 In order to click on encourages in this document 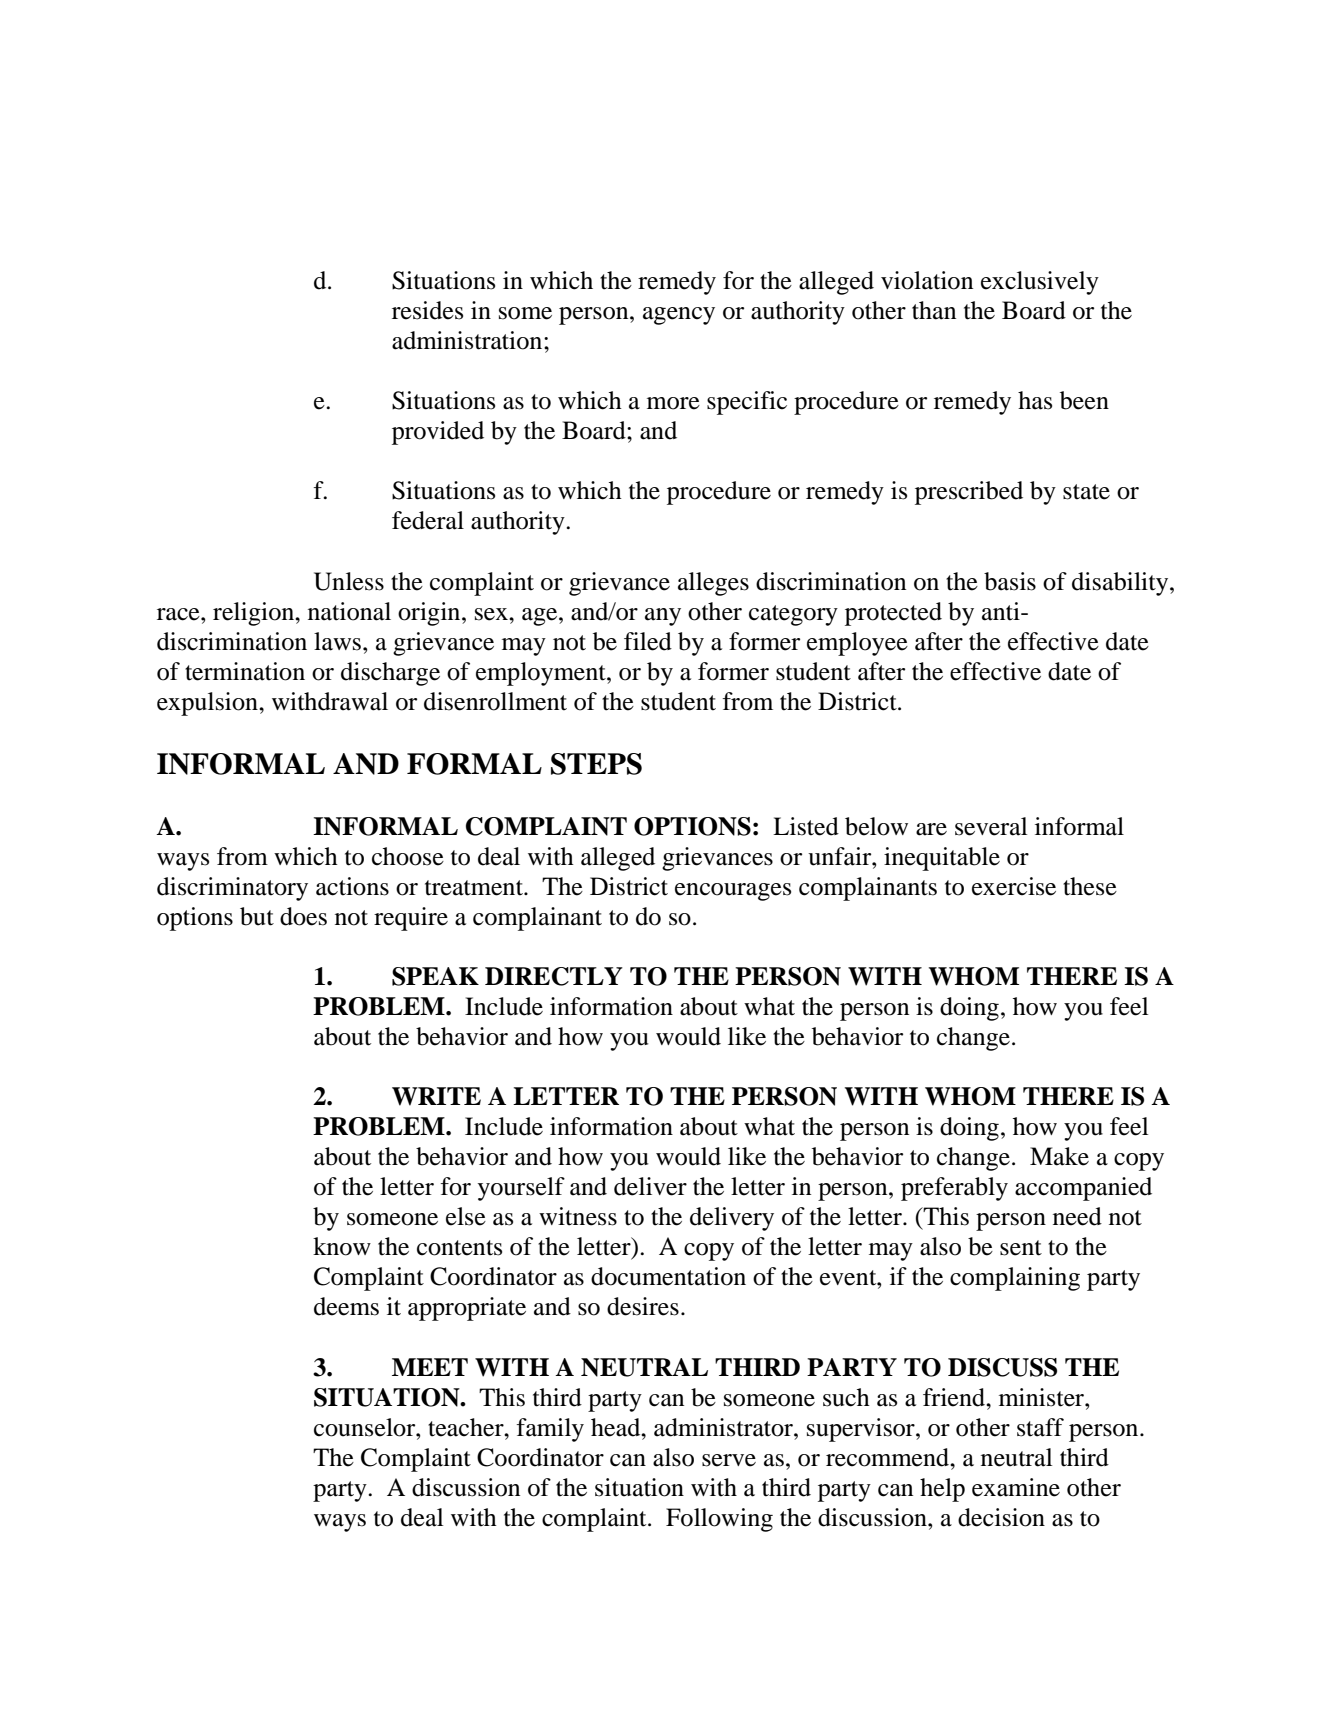, I will do `click(733, 892)`.
